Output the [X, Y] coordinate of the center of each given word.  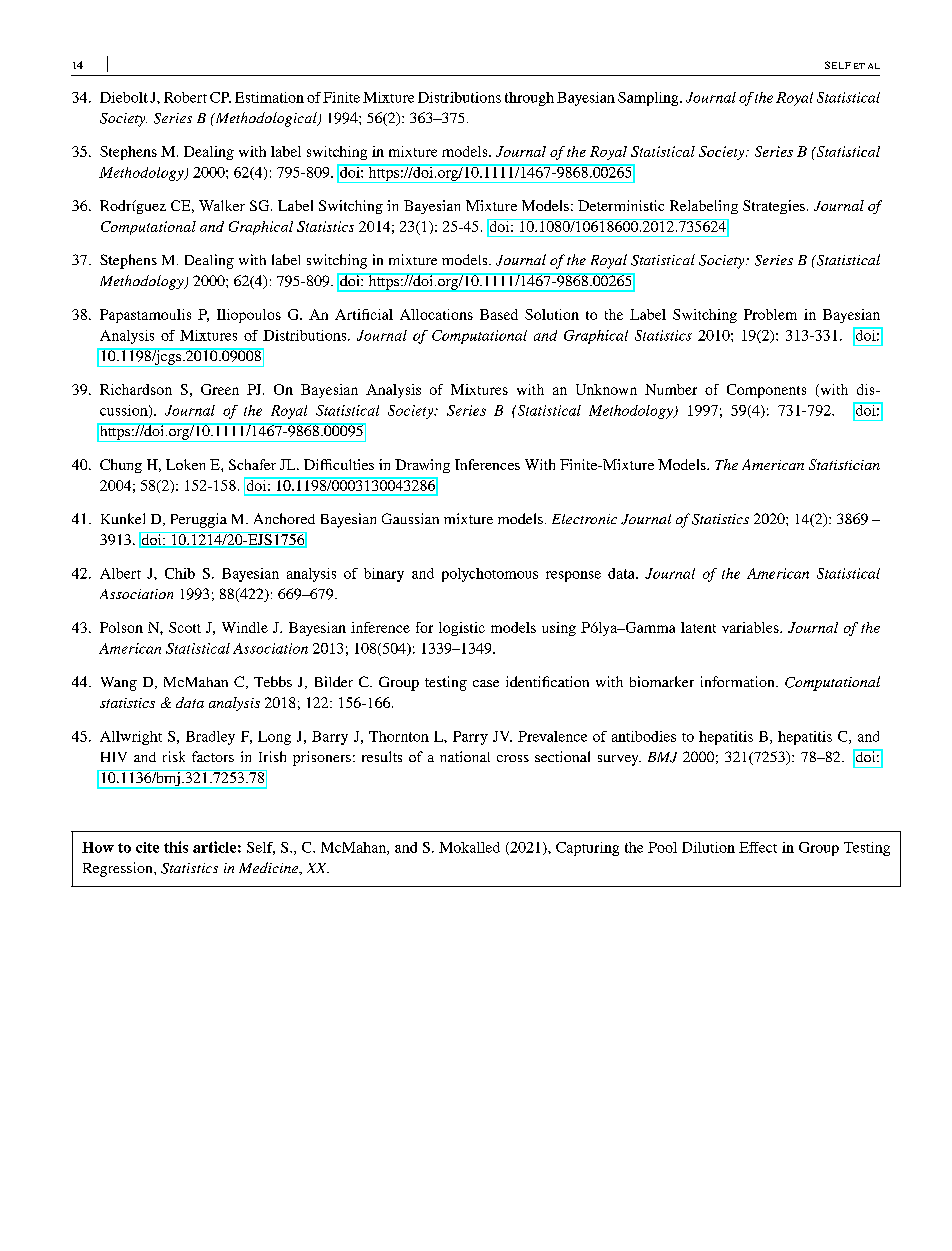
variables [751, 627]
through [529, 99]
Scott [185, 627]
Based [499, 314]
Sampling [649, 99]
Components [766, 391]
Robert [185, 97]
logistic [462, 629]
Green [220, 389]
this [176, 847]
